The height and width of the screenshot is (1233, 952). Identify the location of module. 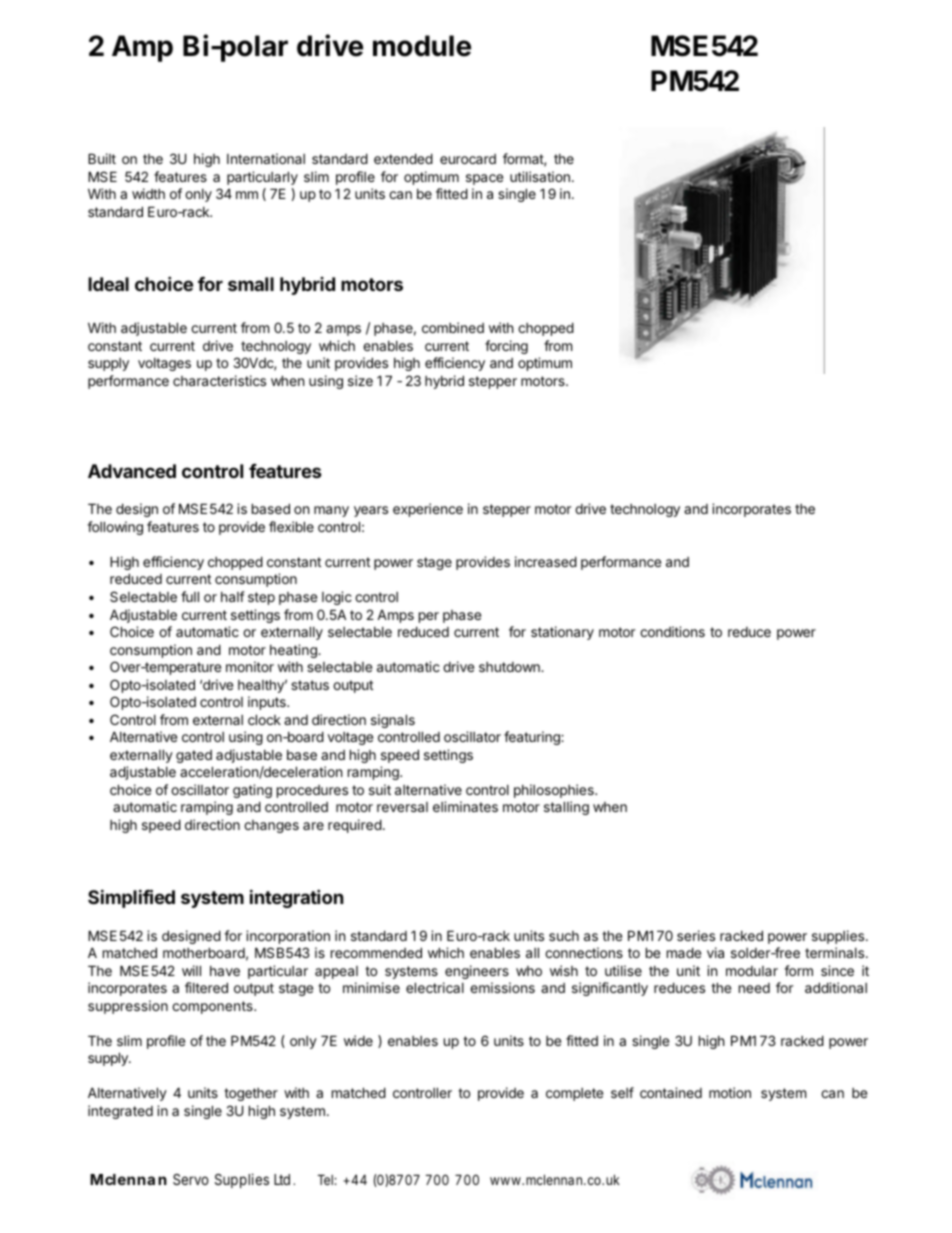
(422, 46).
